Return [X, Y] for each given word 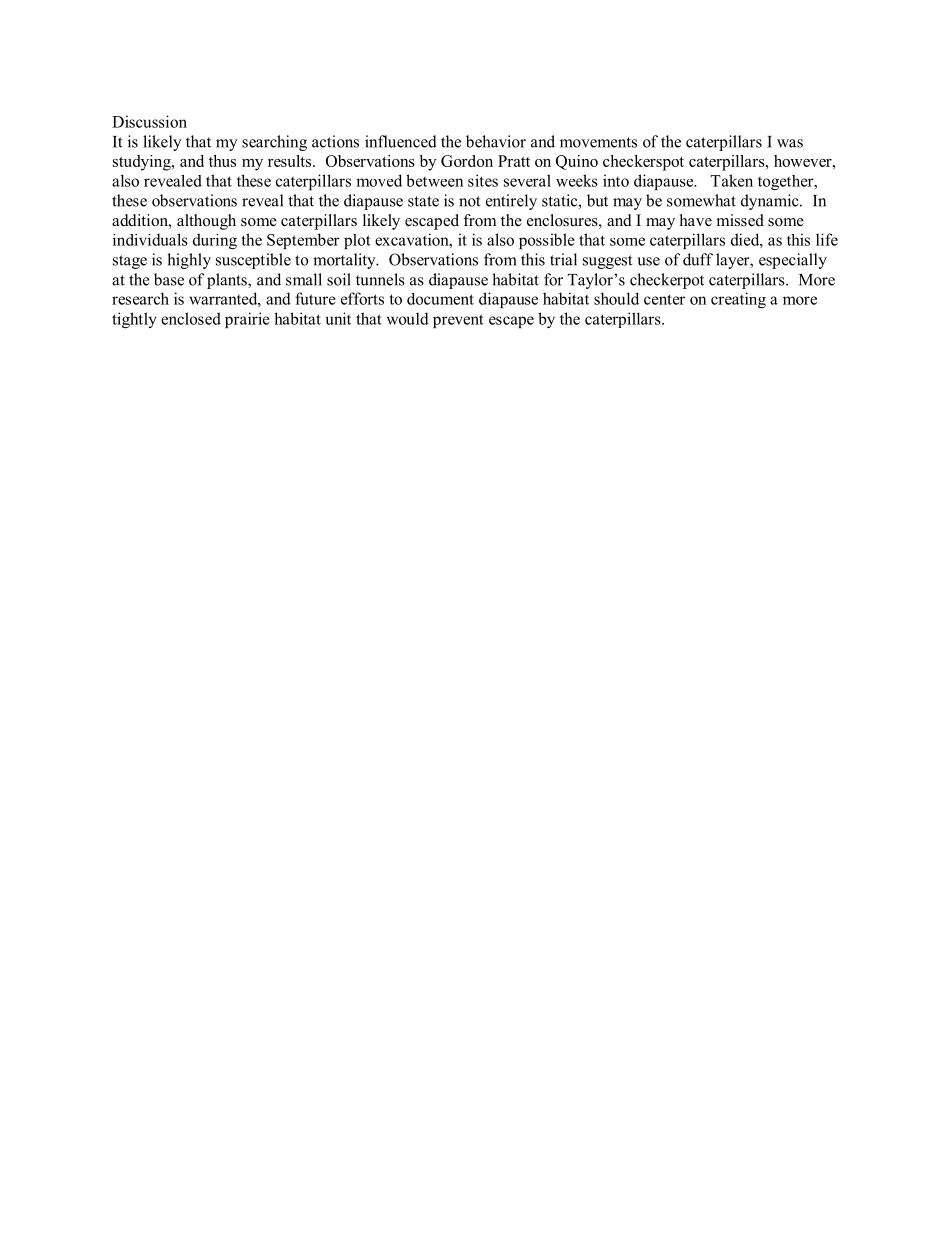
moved [379, 180]
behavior [496, 141]
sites [483, 180]
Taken [732, 180]
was [790, 143]
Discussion [149, 121]
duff [698, 259]
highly [189, 261]
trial [563, 259]
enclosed [191, 318]
